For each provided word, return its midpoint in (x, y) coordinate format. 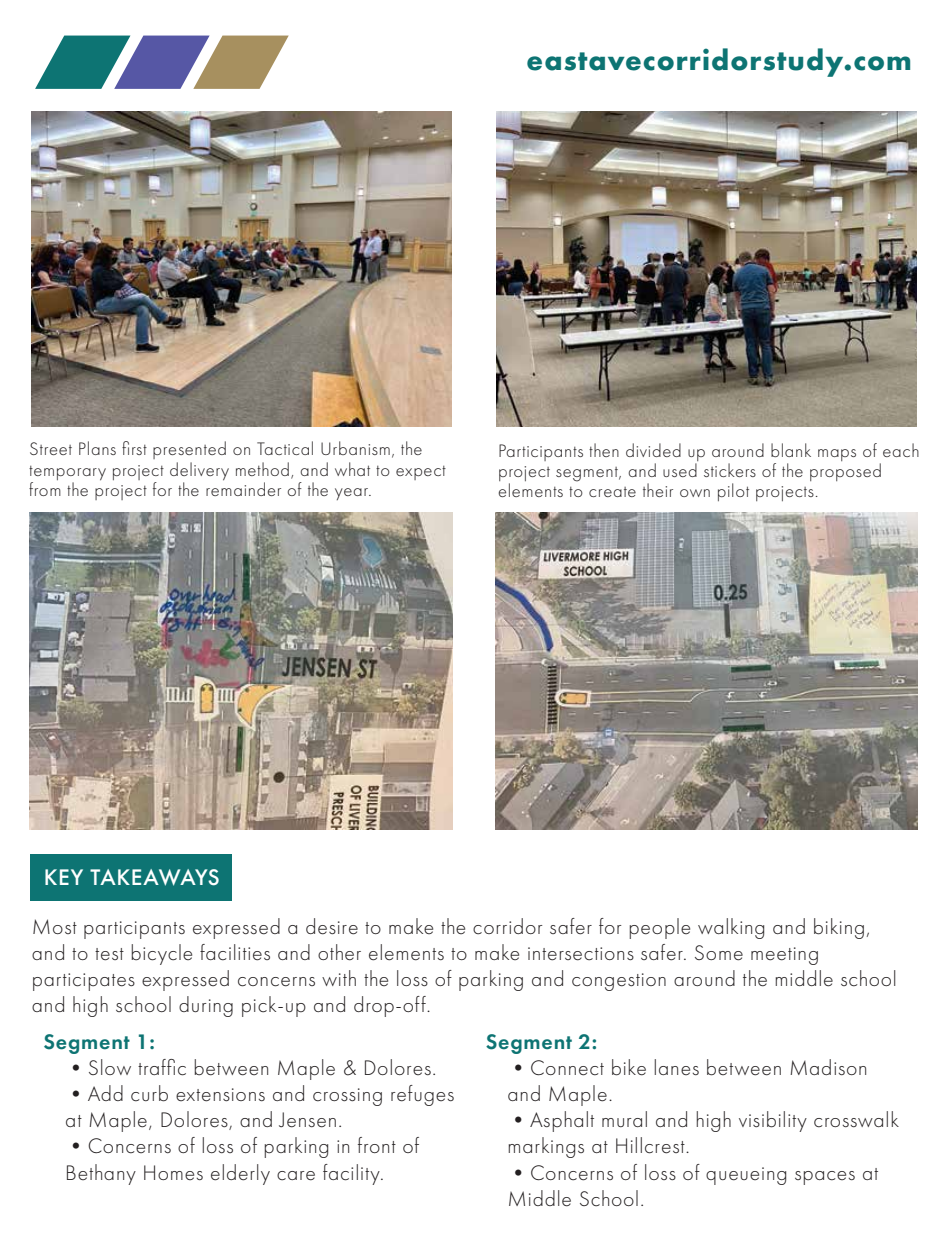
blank (791, 450)
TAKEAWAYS (154, 877)
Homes (173, 1172)
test (109, 954)
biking (839, 928)
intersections (581, 954)
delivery (199, 471)
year (352, 494)
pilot (733, 492)
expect (421, 473)
